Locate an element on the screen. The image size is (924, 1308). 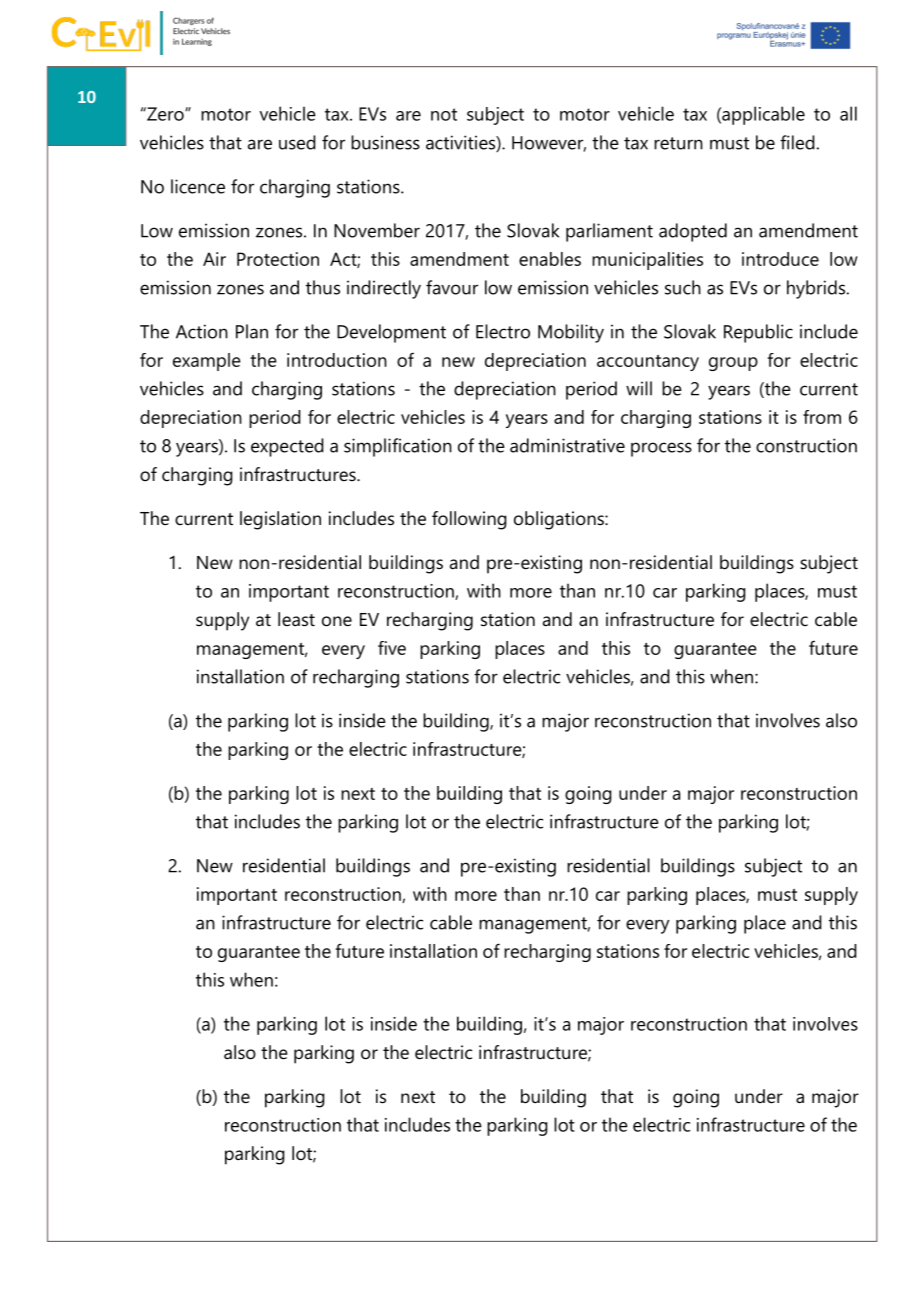
from is located at coordinates (822, 417).
